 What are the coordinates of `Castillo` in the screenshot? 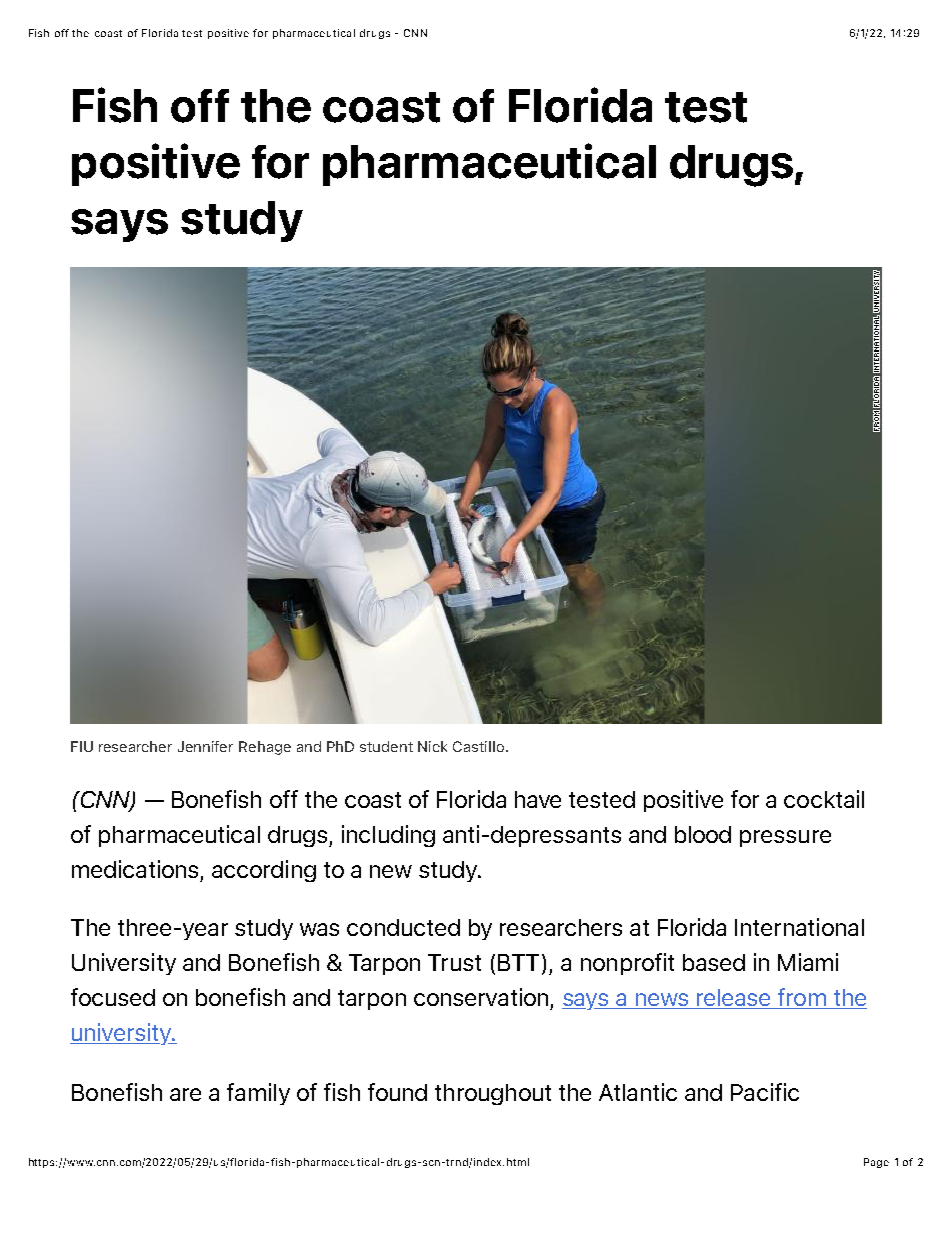 It's located at (480, 746).
